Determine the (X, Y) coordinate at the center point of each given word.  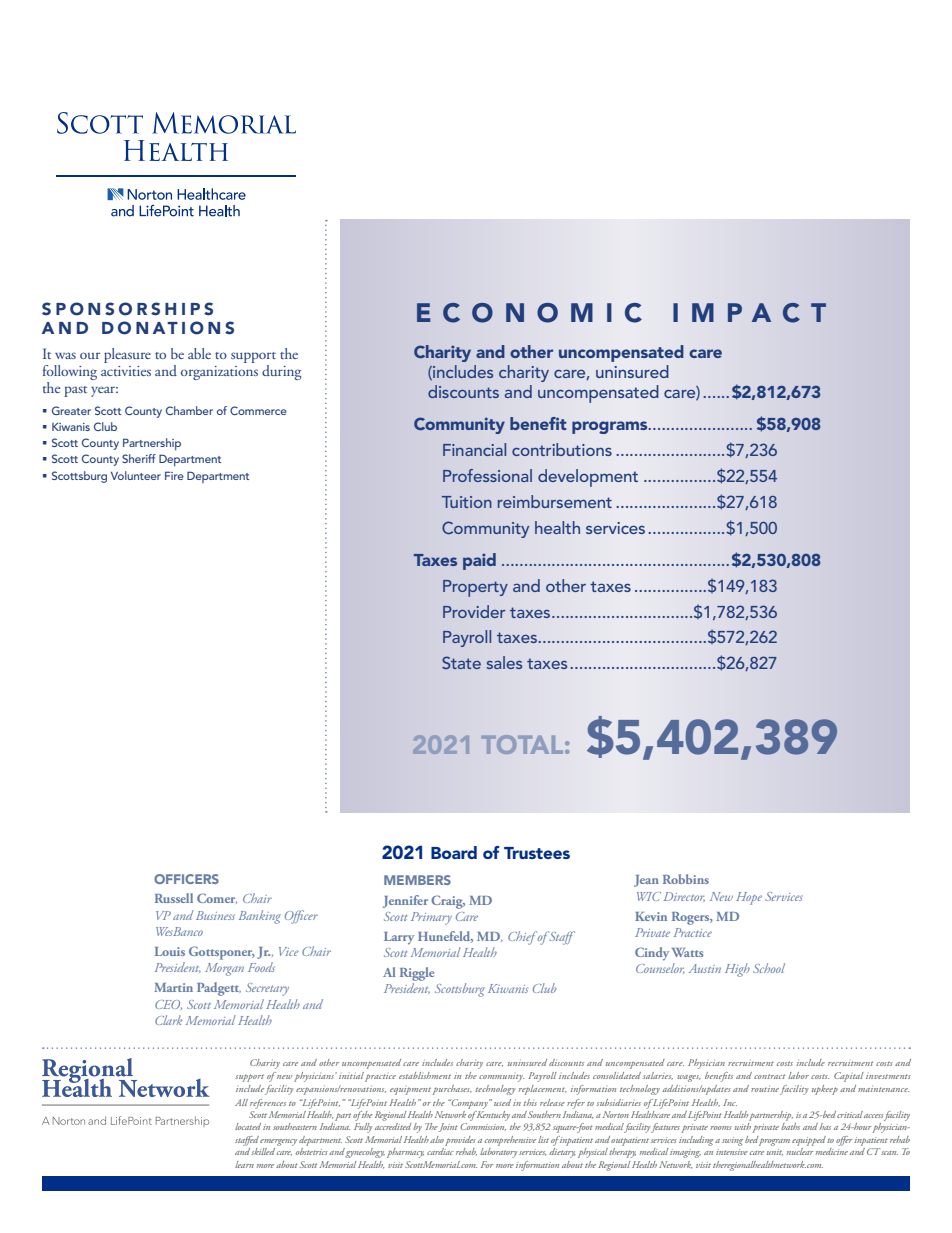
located (248, 1126)
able (199, 353)
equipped (809, 1141)
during (282, 372)
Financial (474, 449)
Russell (174, 898)
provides (460, 1141)
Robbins (686, 879)
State (461, 662)
